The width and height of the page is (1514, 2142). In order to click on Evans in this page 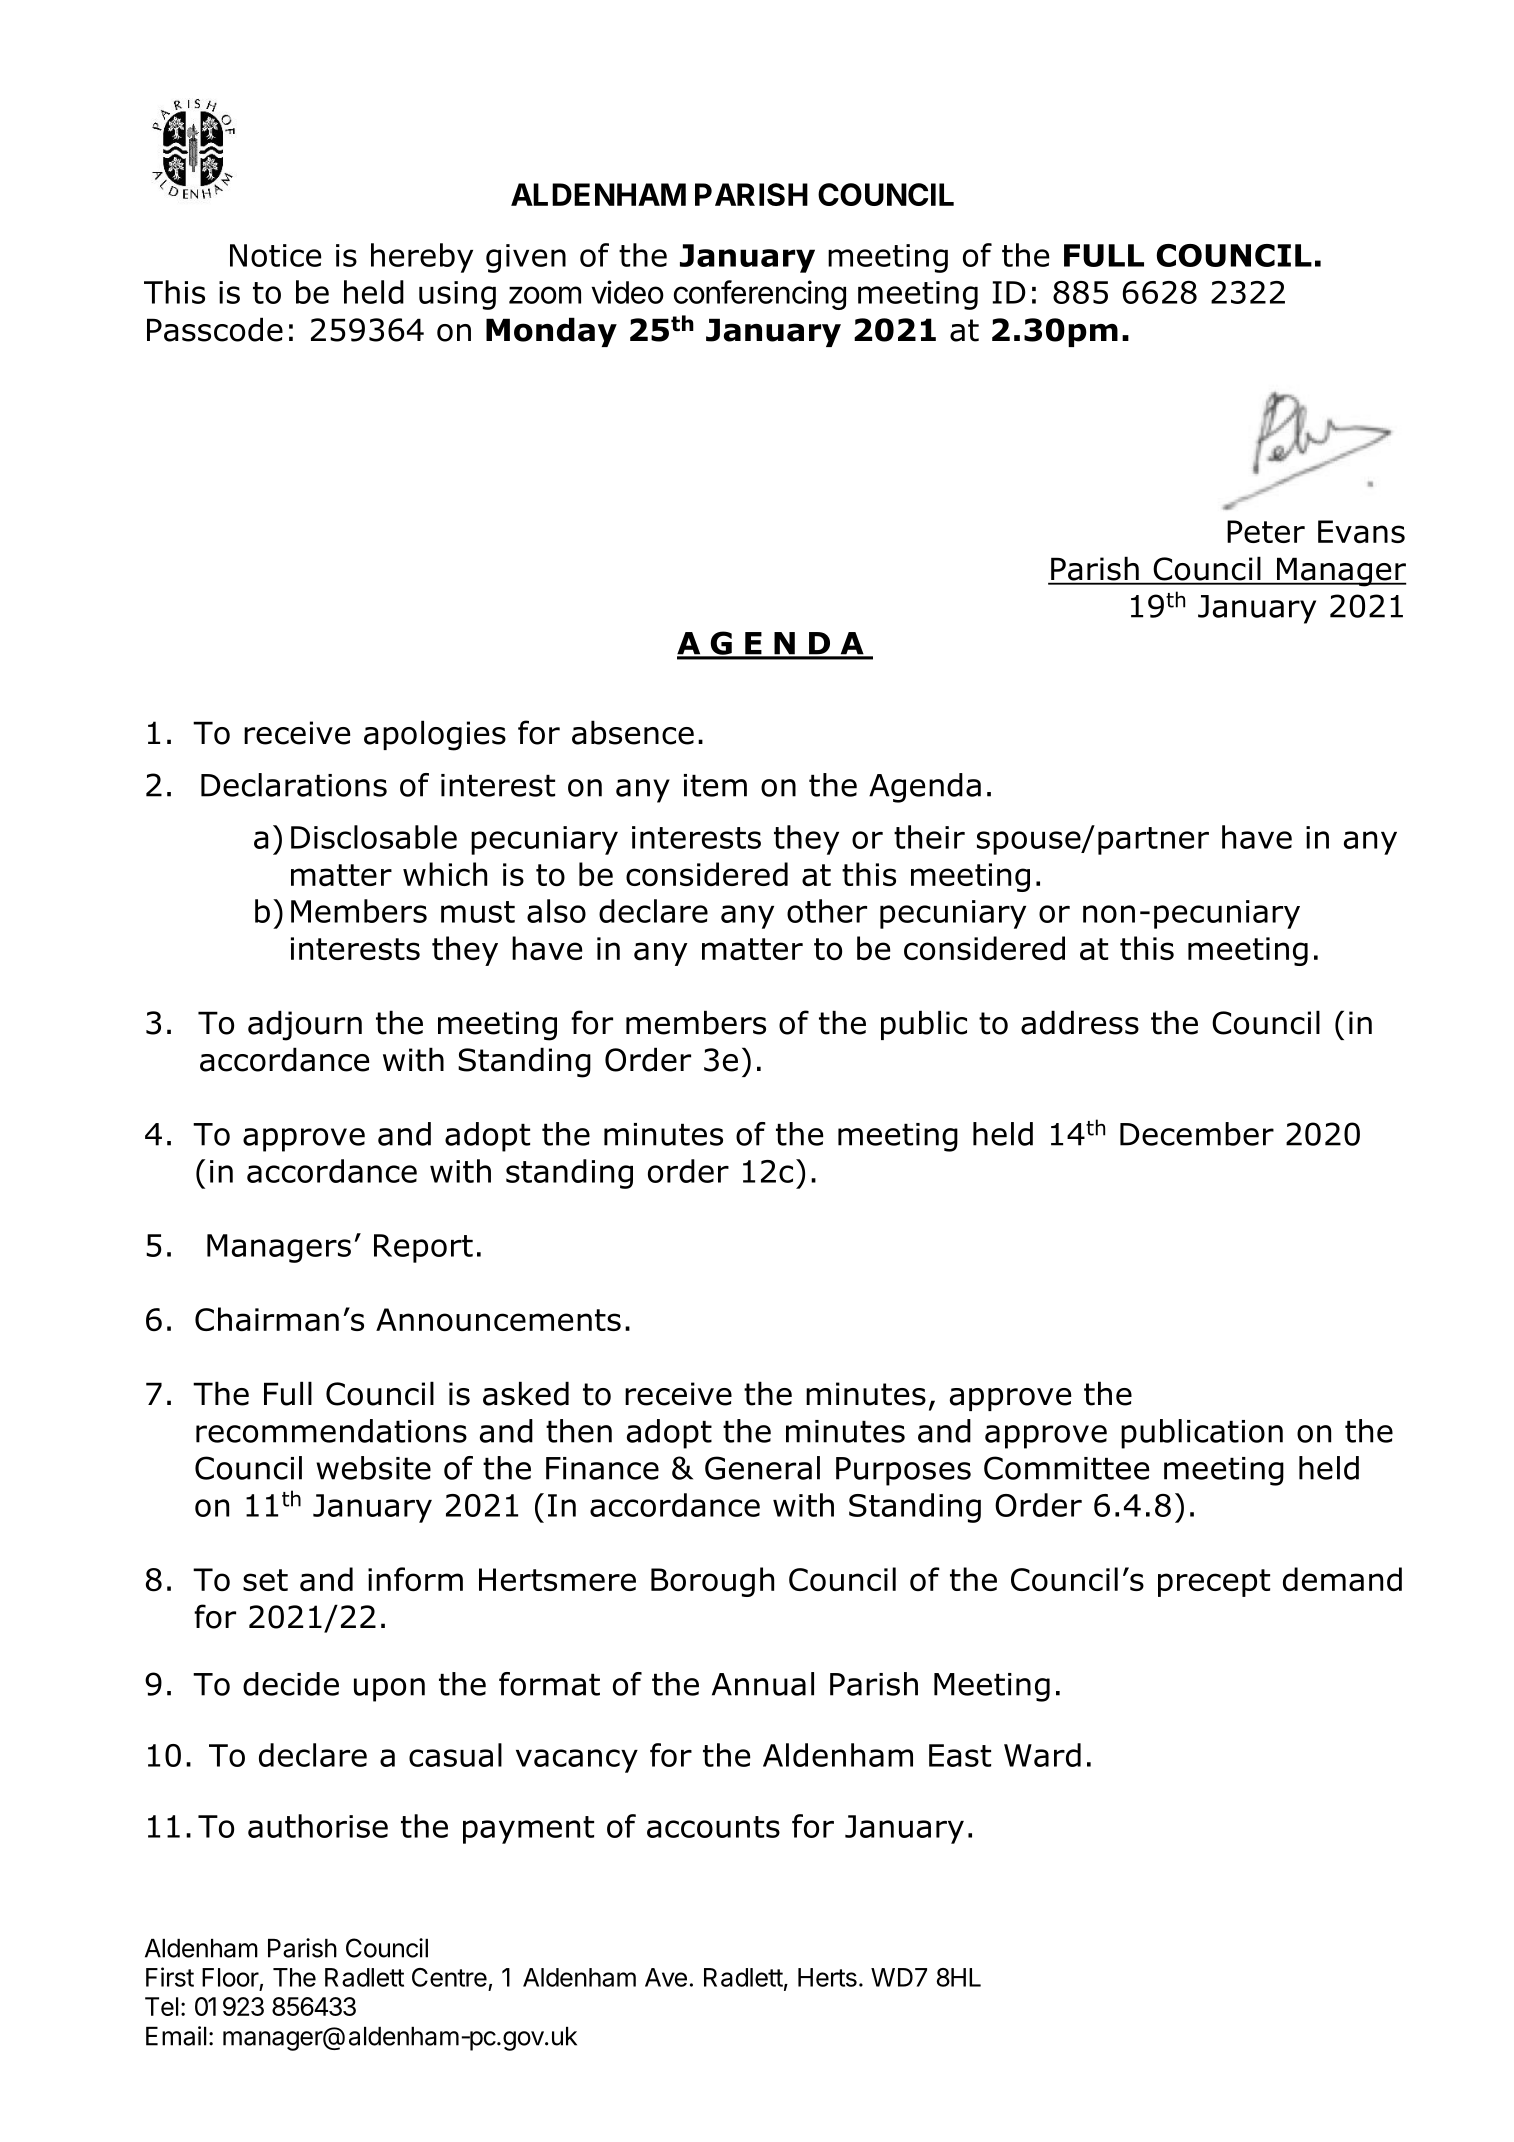, I will do `click(1361, 532)`.
